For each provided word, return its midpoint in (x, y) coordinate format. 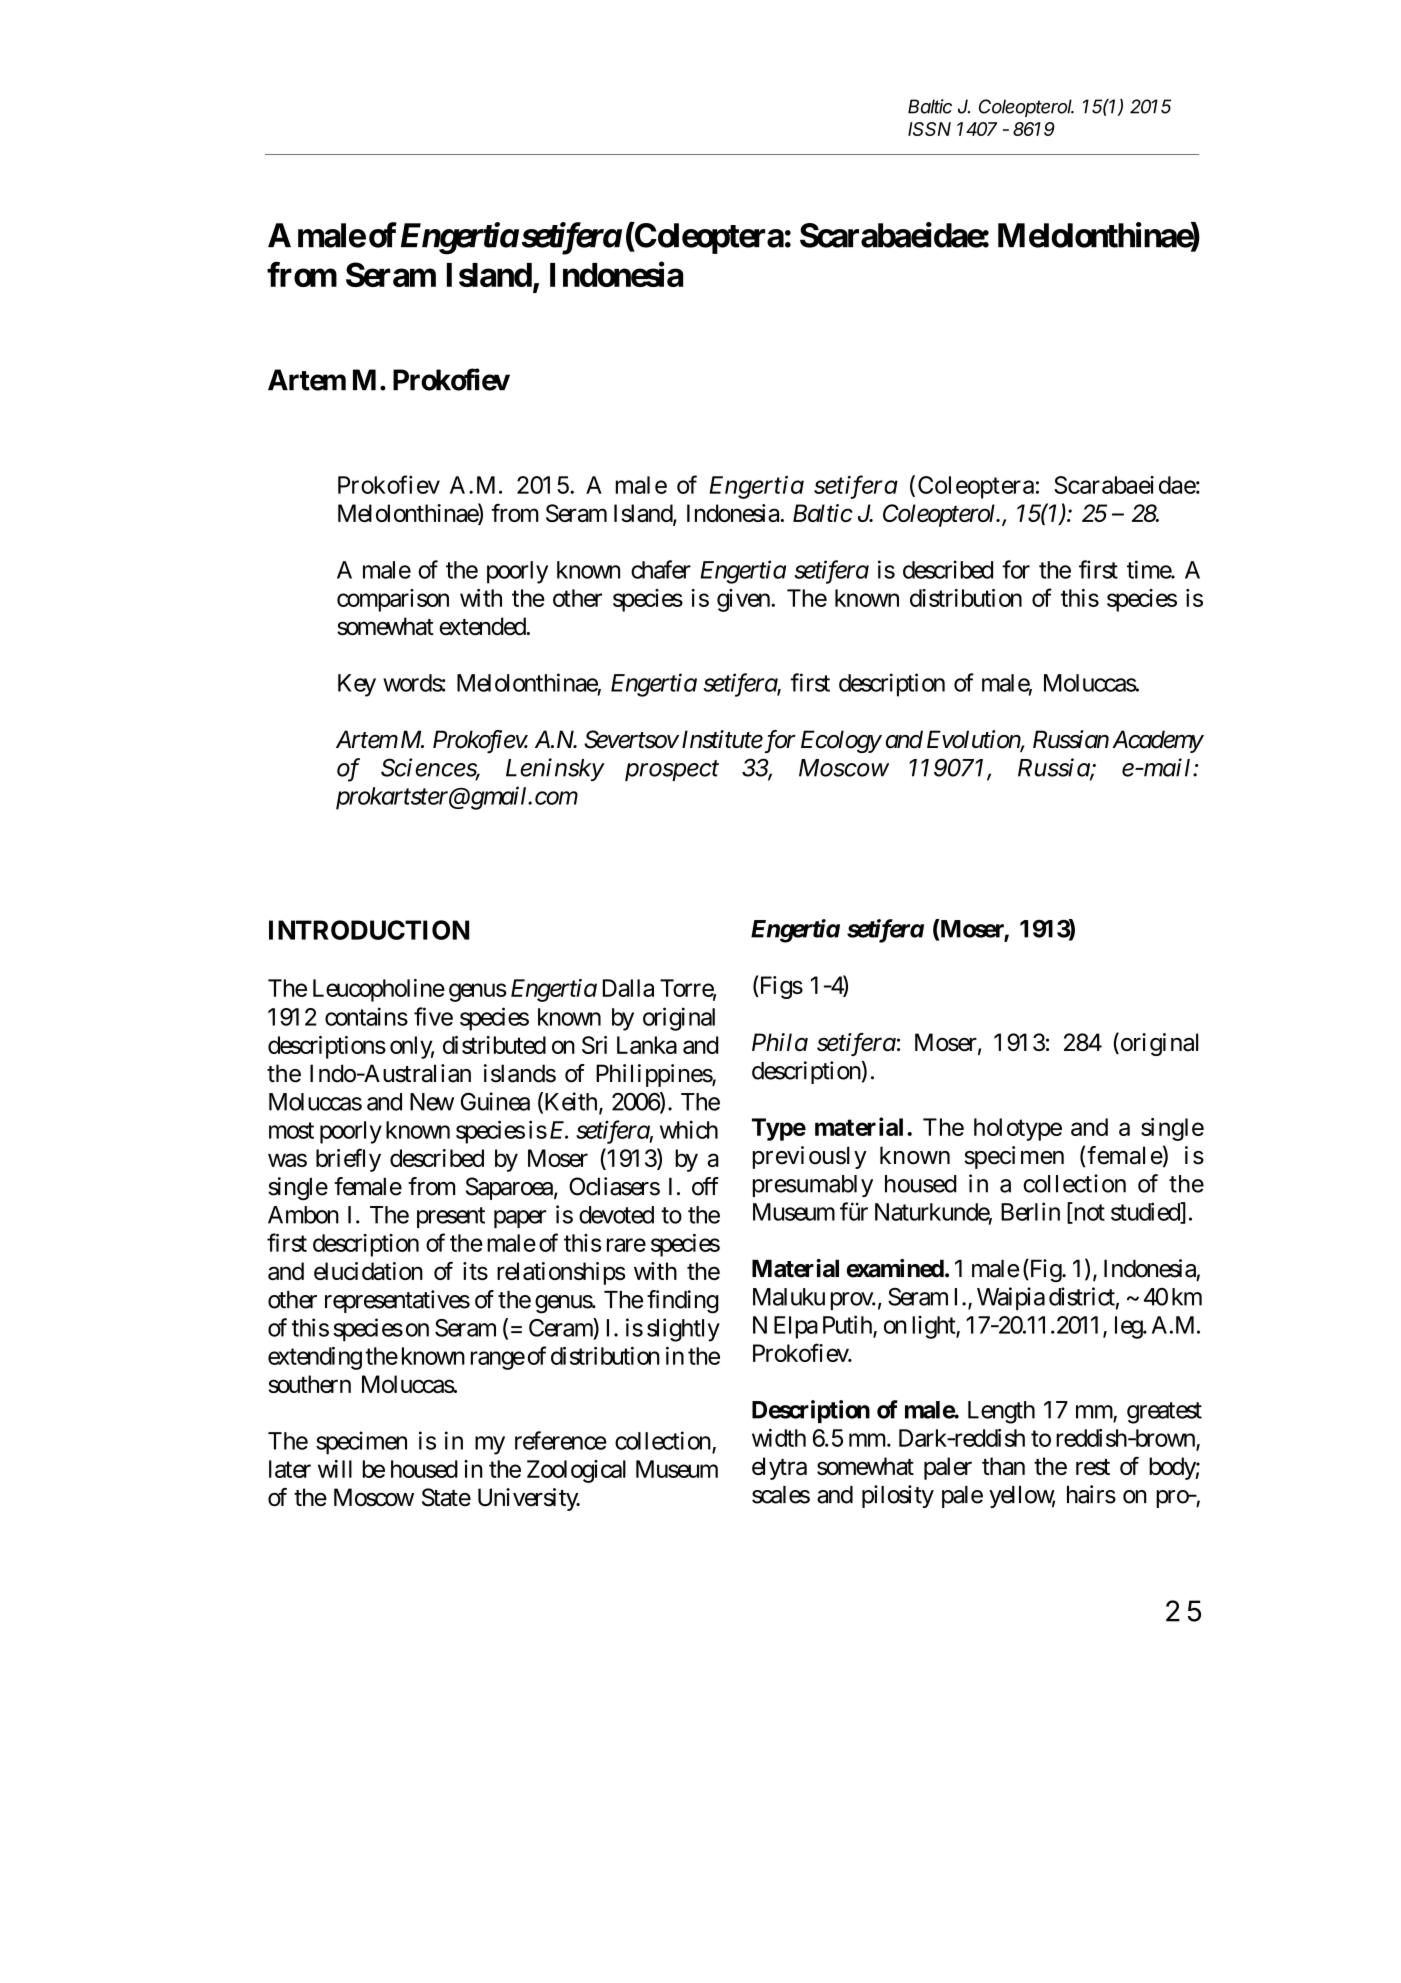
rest (1093, 1467)
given (743, 600)
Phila (780, 1042)
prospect (672, 771)
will (335, 1469)
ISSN (929, 129)
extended (482, 626)
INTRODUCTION (369, 930)
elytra (779, 1468)
